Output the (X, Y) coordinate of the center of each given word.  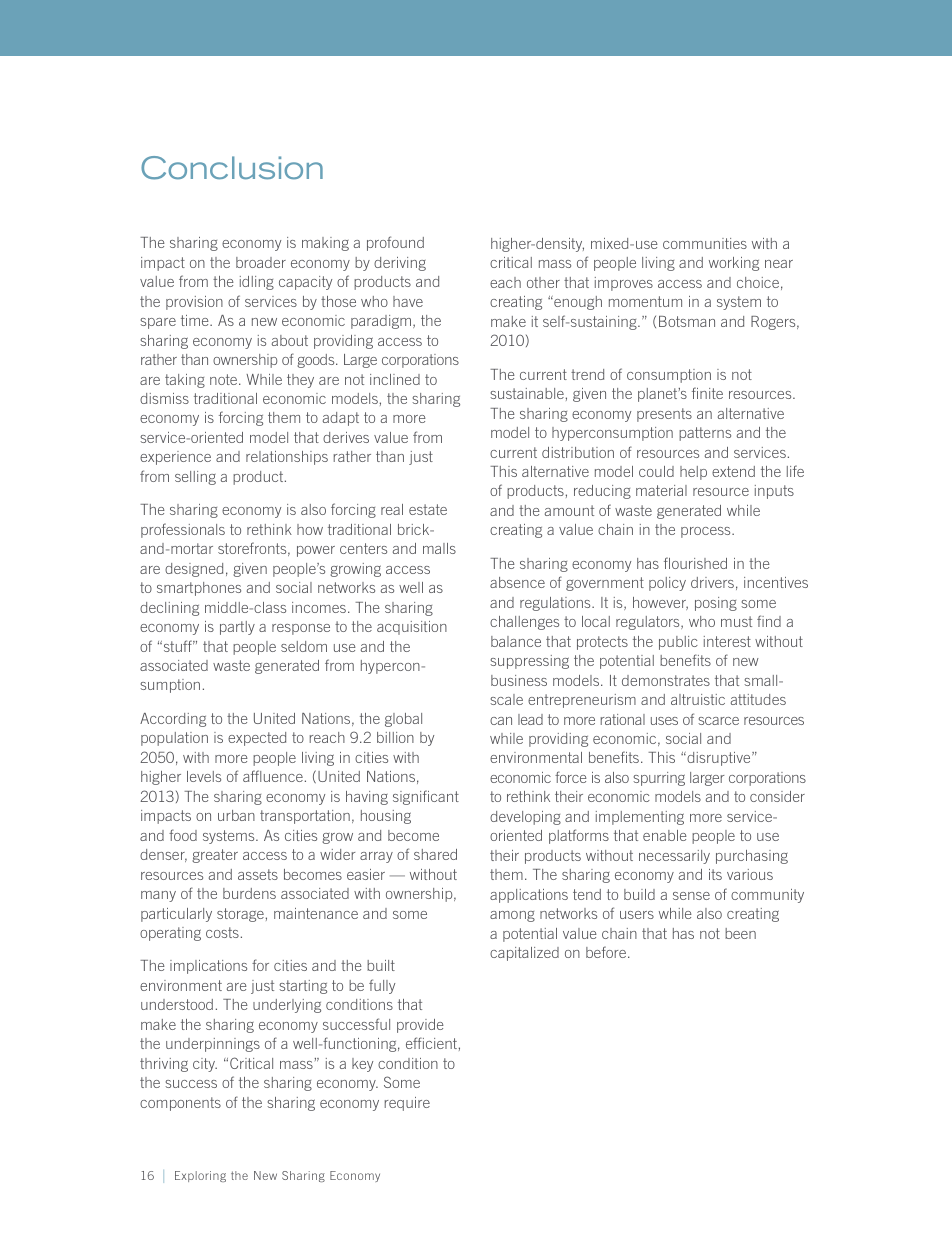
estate (428, 509)
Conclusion (232, 168)
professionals (183, 530)
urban (236, 815)
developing (525, 818)
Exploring (200, 1176)
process (707, 532)
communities (705, 243)
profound (395, 243)
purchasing (752, 857)
